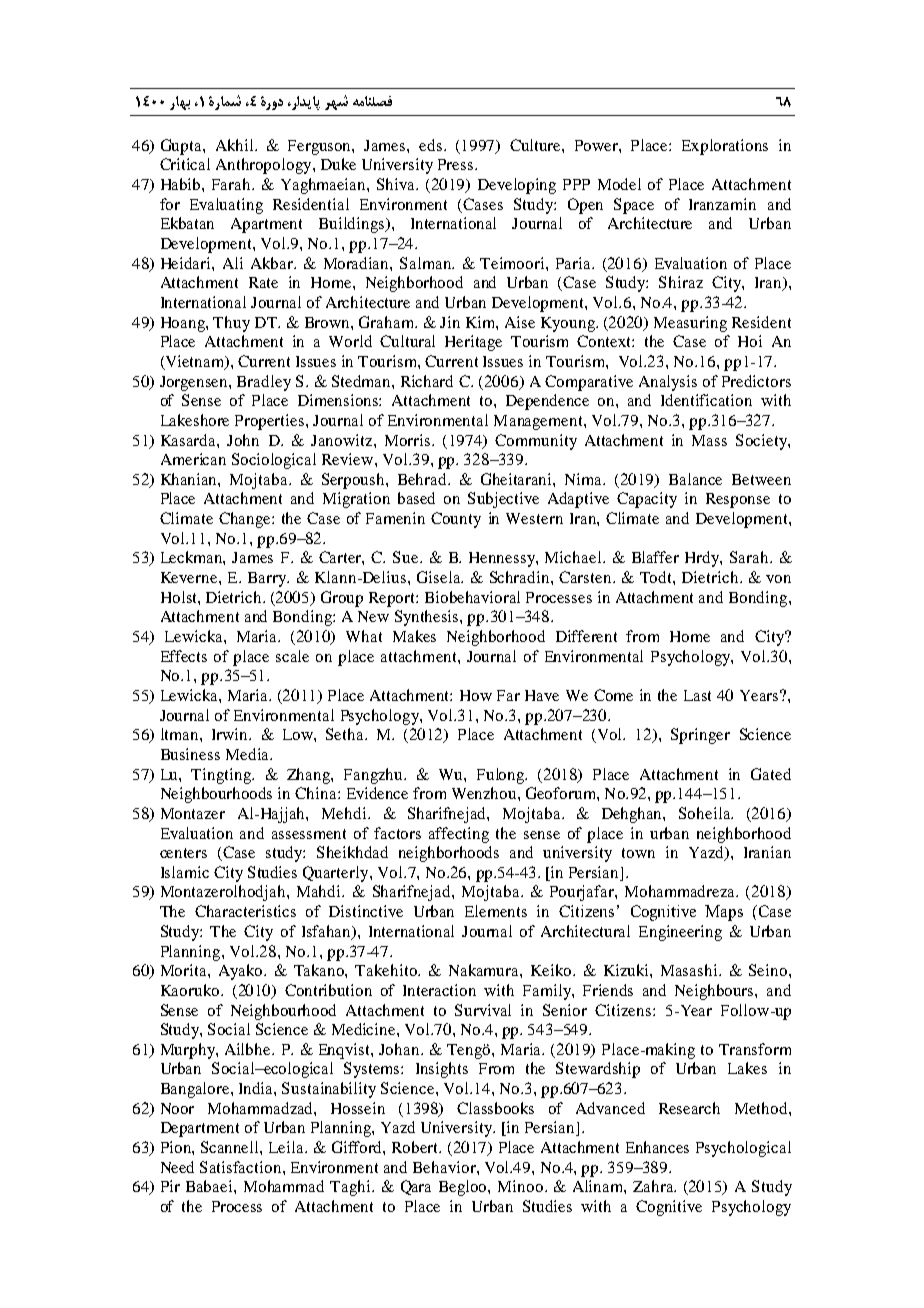  I want to click on Psychological, so click(743, 1149).
